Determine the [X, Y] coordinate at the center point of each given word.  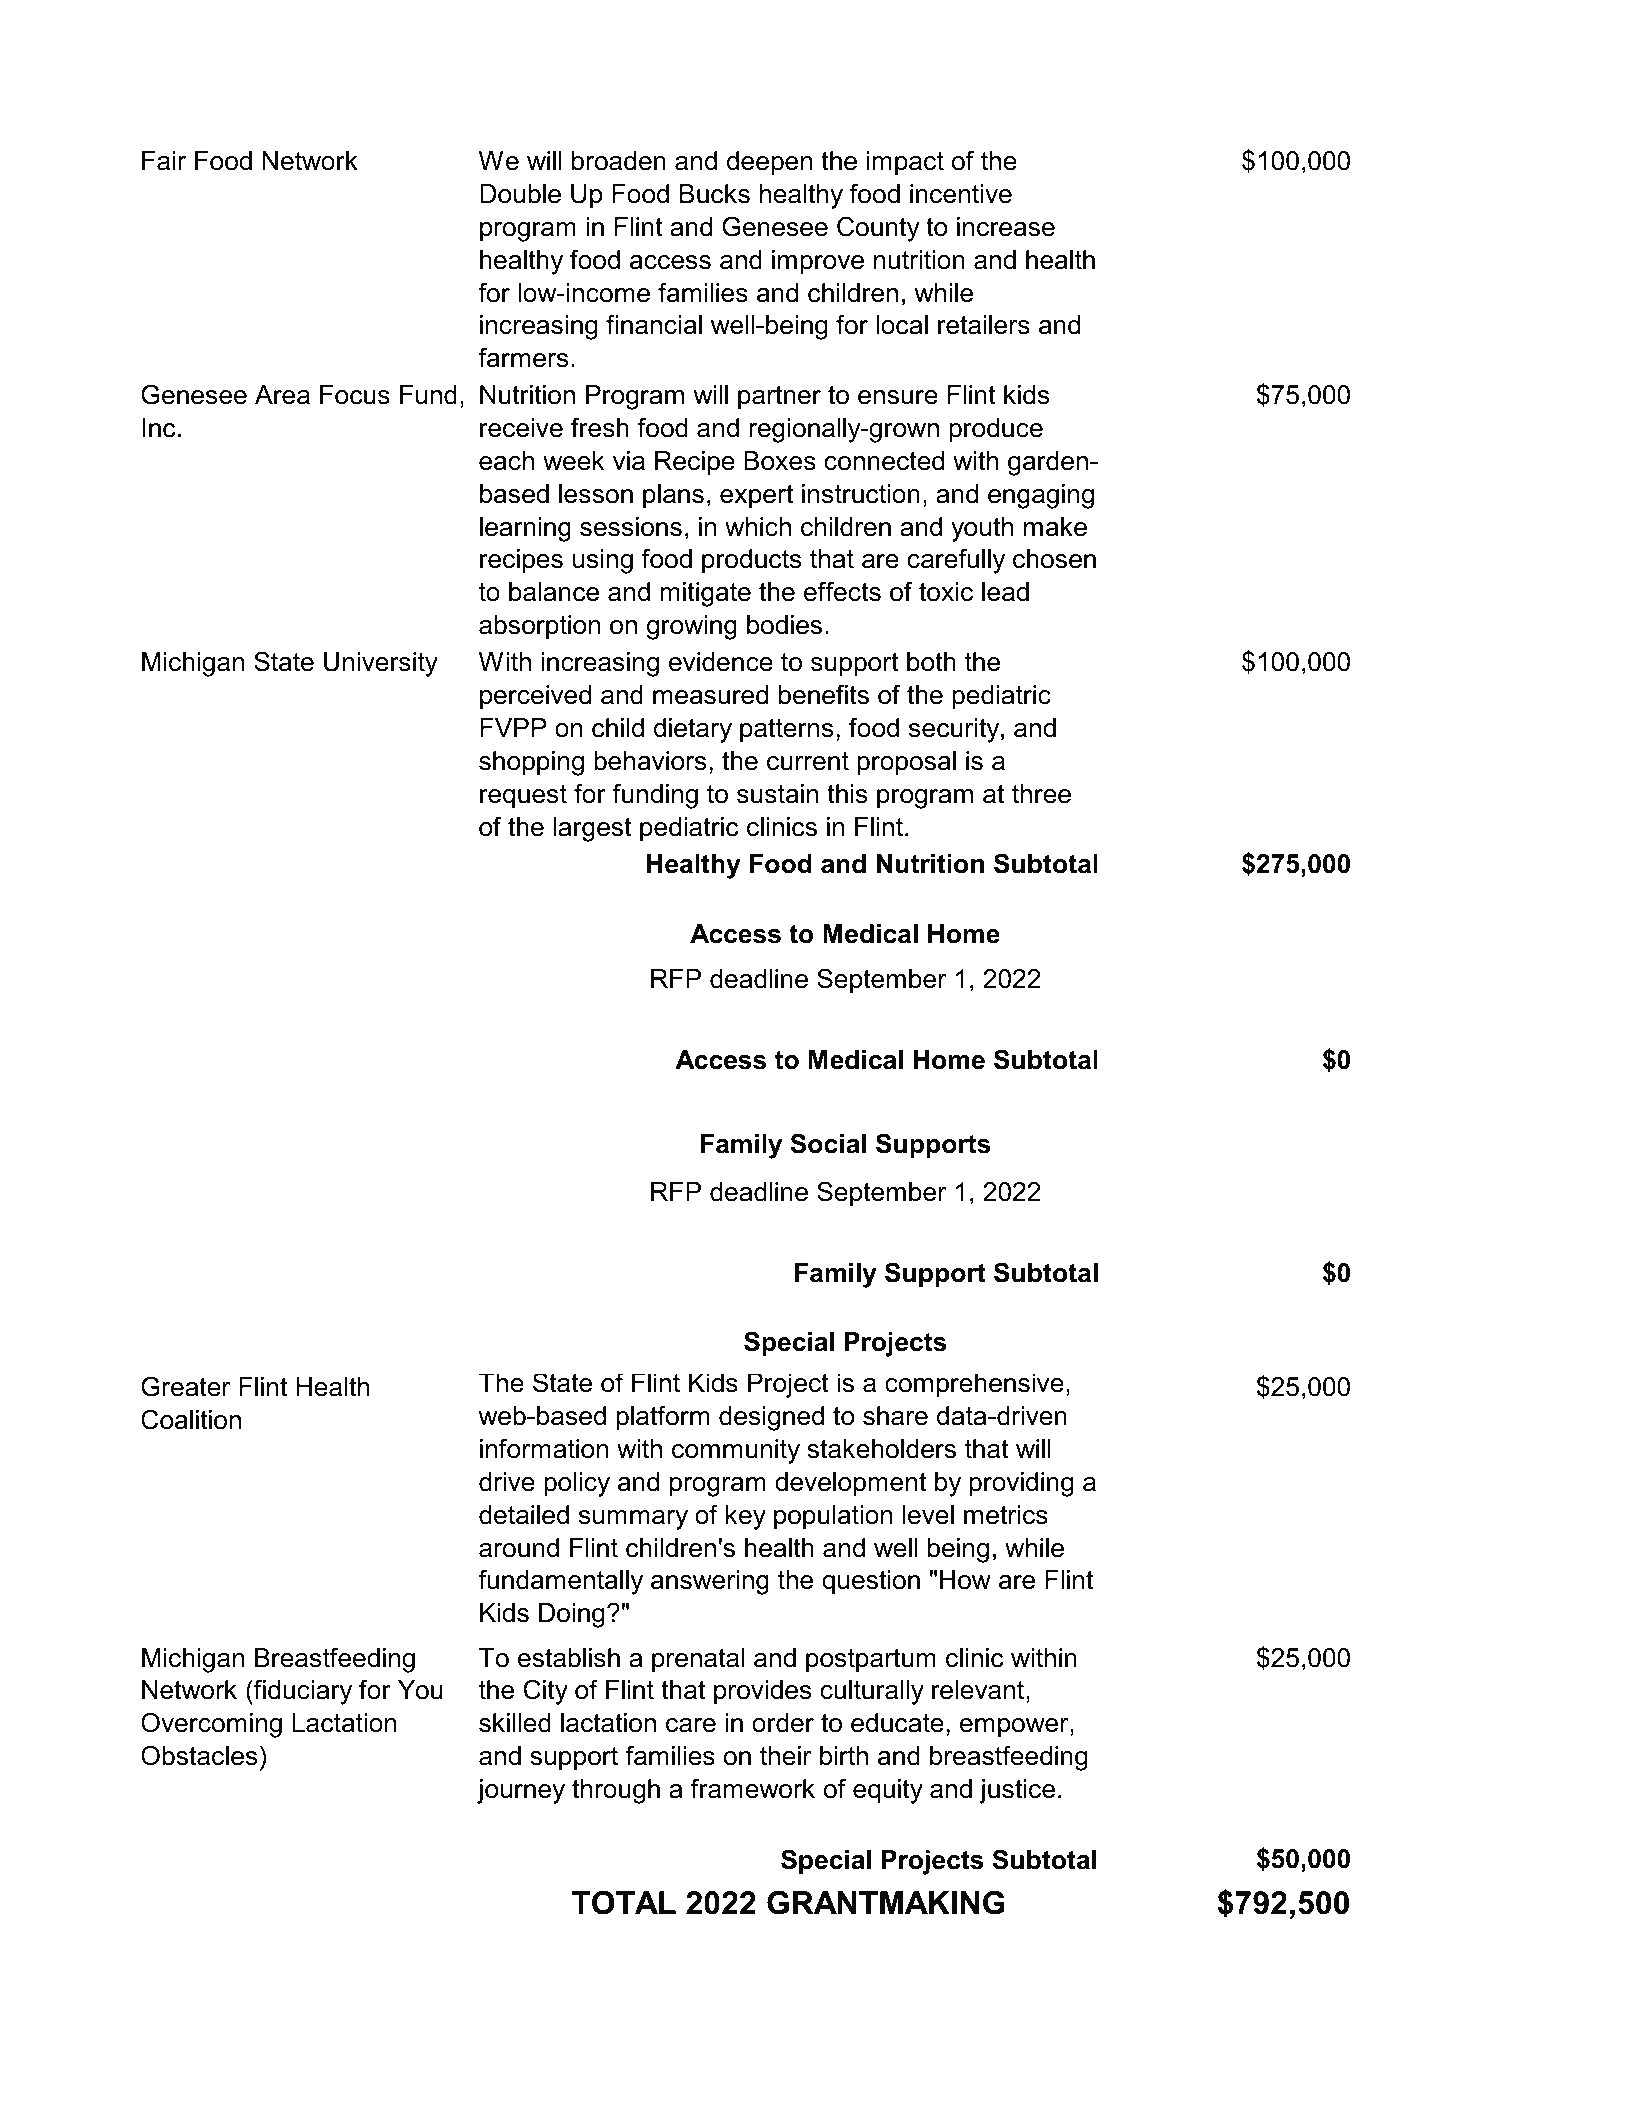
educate [897, 1723]
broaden [619, 161]
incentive [961, 194]
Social [828, 1143]
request [523, 796]
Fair [164, 161]
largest [592, 829]
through [616, 1791]
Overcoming [211, 1725]
